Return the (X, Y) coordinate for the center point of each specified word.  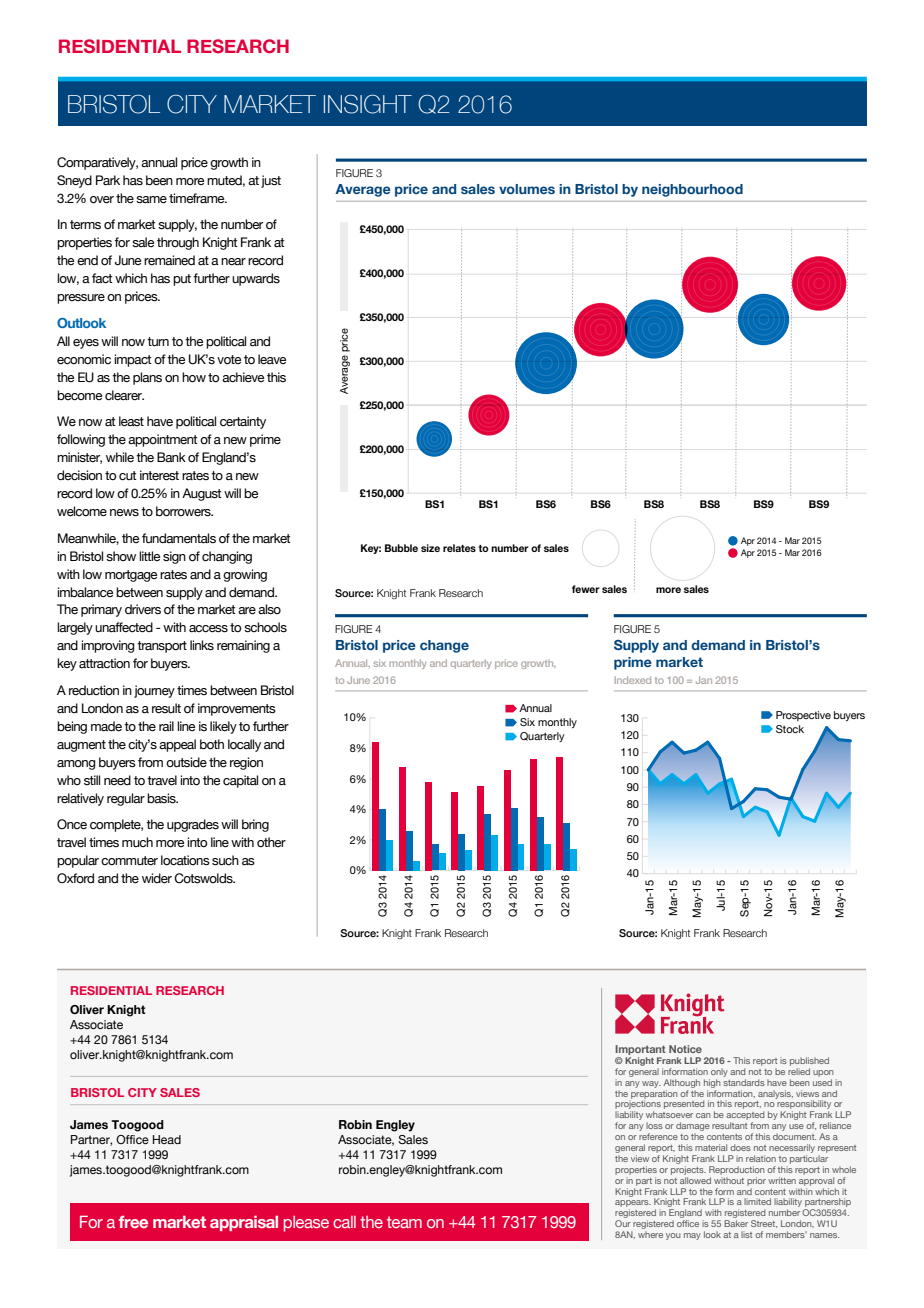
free (133, 1222)
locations (185, 860)
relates (459, 548)
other (271, 842)
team (404, 1222)
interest (159, 475)
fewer (586, 589)
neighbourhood (692, 190)
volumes (527, 189)
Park (108, 180)
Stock (790, 729)
